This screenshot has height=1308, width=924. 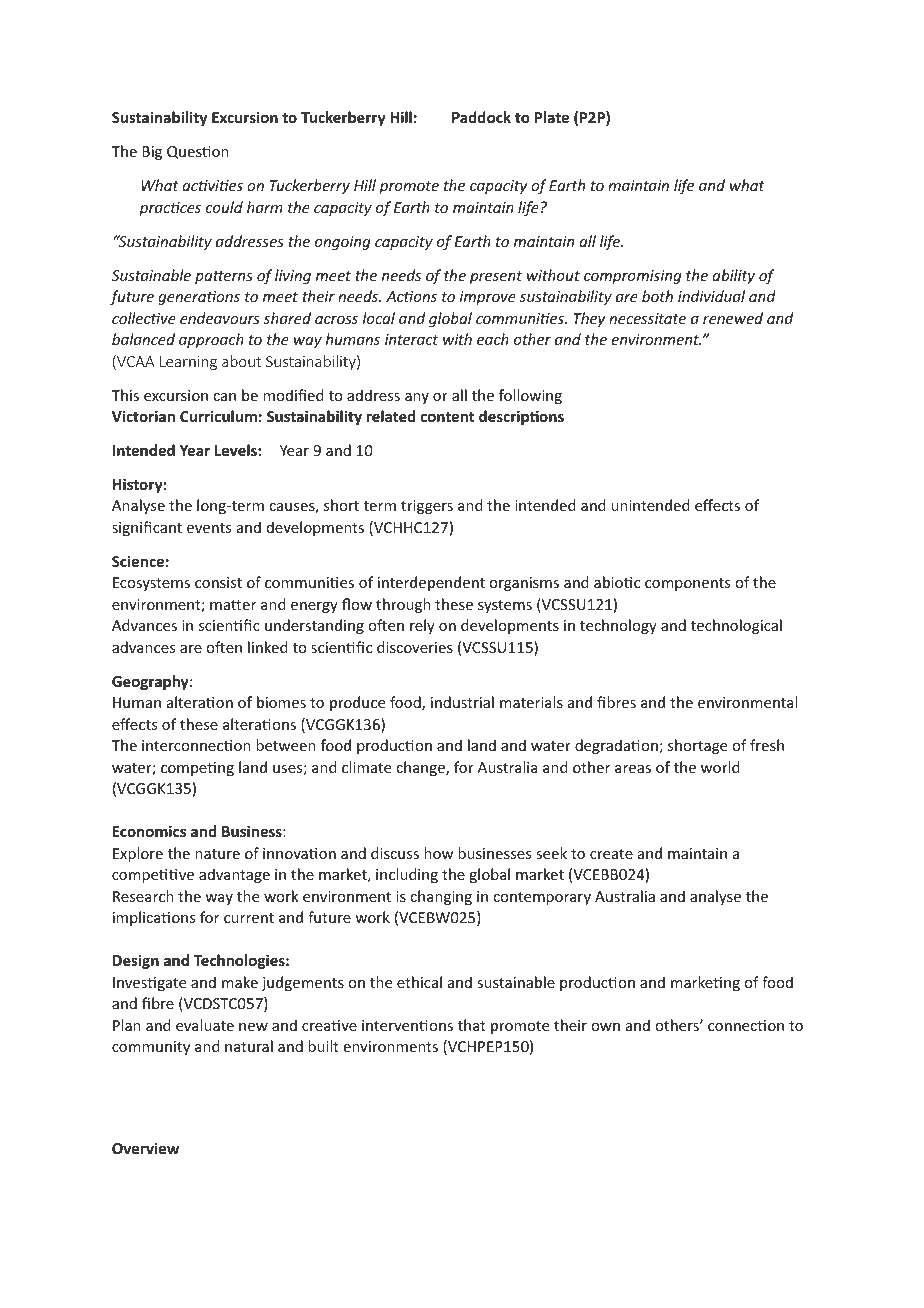 I want to click on Plate, so click(x=552, y=117).
